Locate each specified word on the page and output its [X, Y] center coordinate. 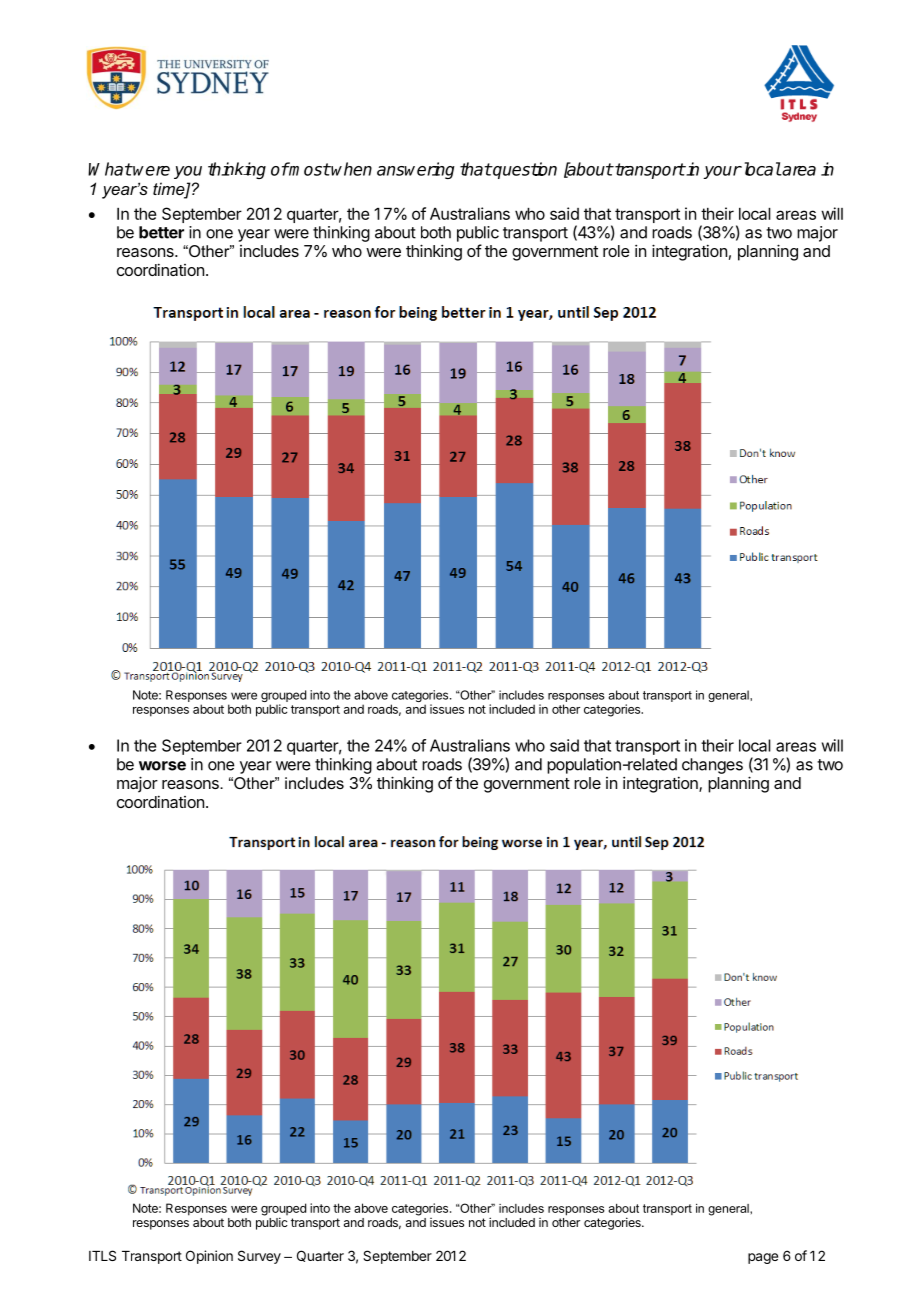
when [351, 169]
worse [162, 766]
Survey [259, 1257]
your [722, 172]
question [524, 170]
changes [712, 766]
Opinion [209, 1257]
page [763, 1258]
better [161, 232]
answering [416, 170]
